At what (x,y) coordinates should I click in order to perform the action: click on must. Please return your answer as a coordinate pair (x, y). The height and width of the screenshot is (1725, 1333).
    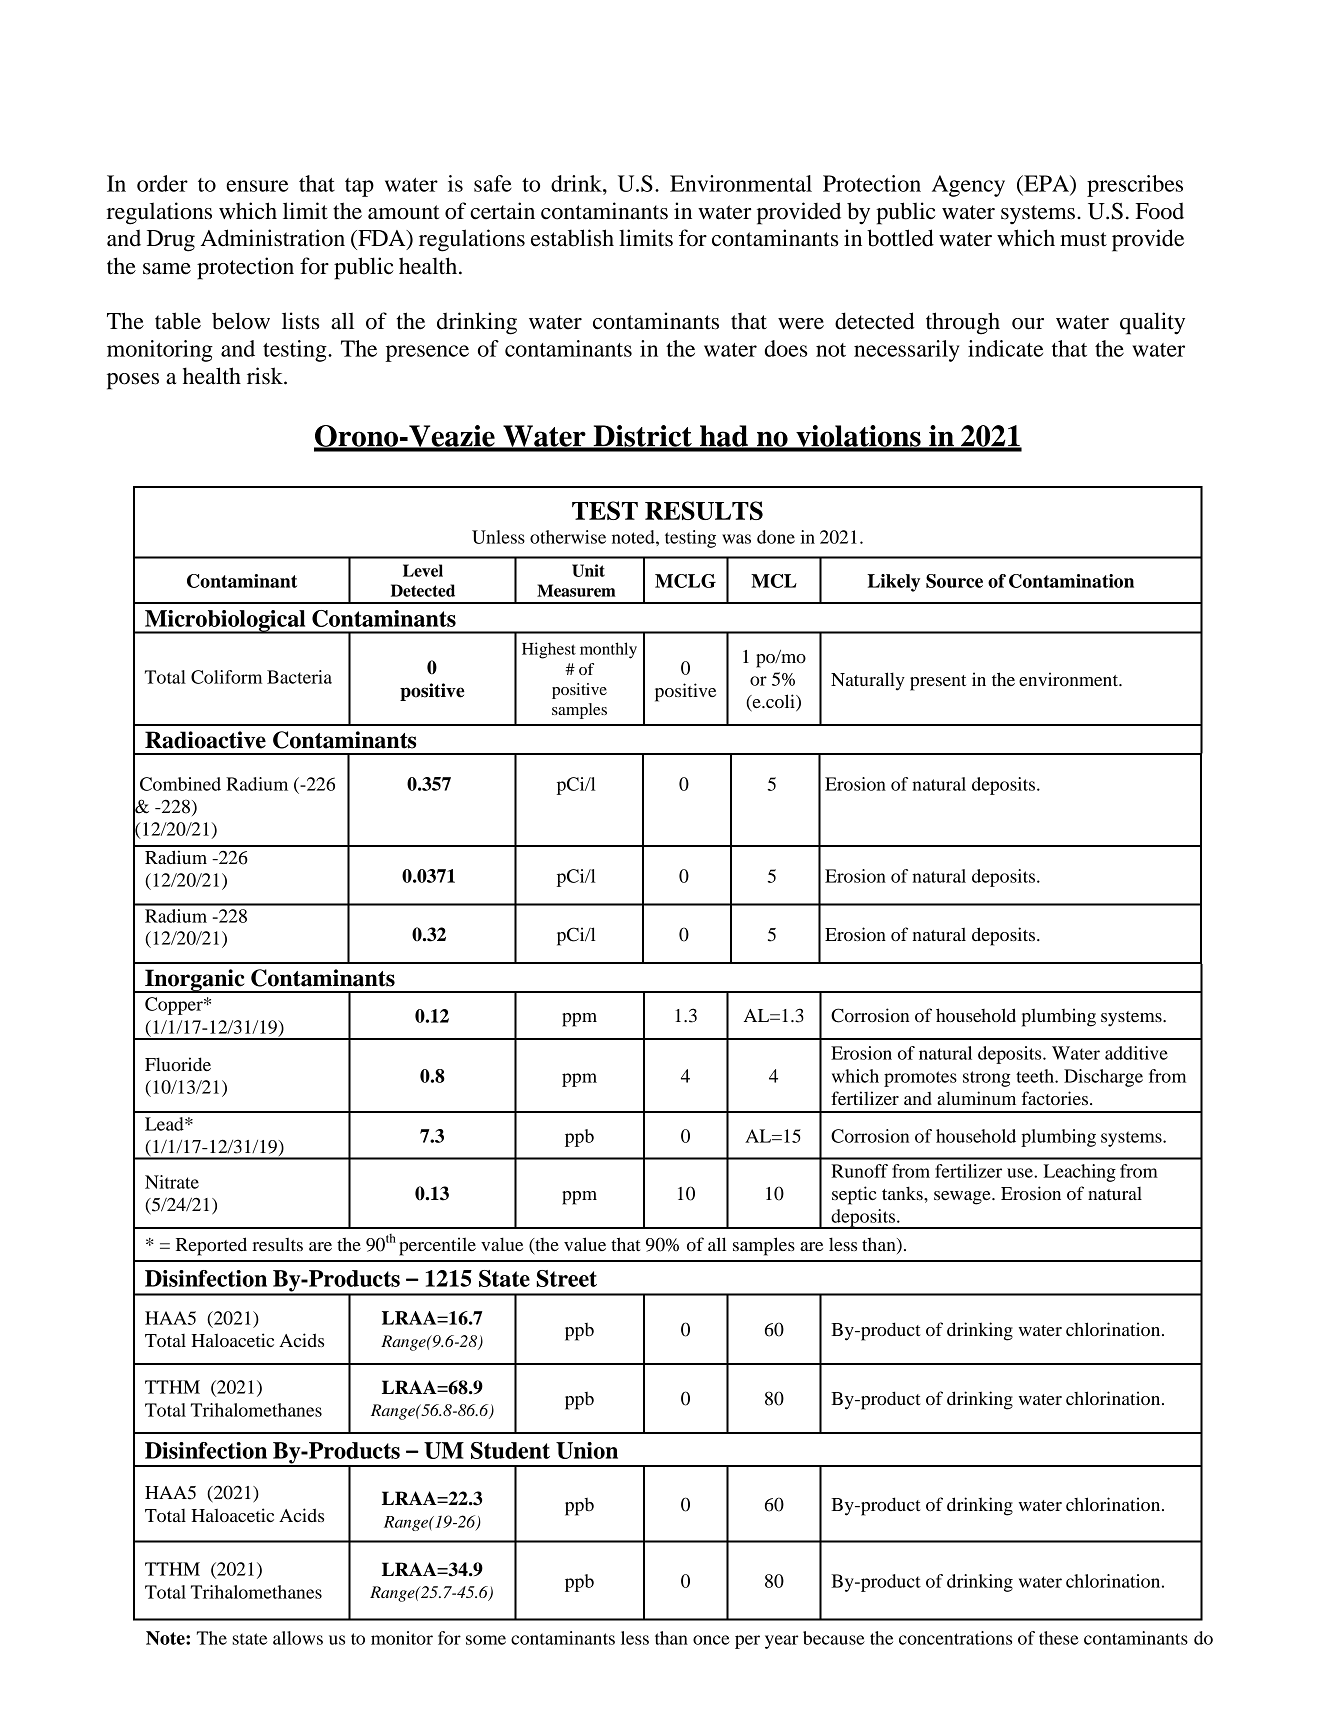
    Looking at the image, I should click on (1083, 239).
